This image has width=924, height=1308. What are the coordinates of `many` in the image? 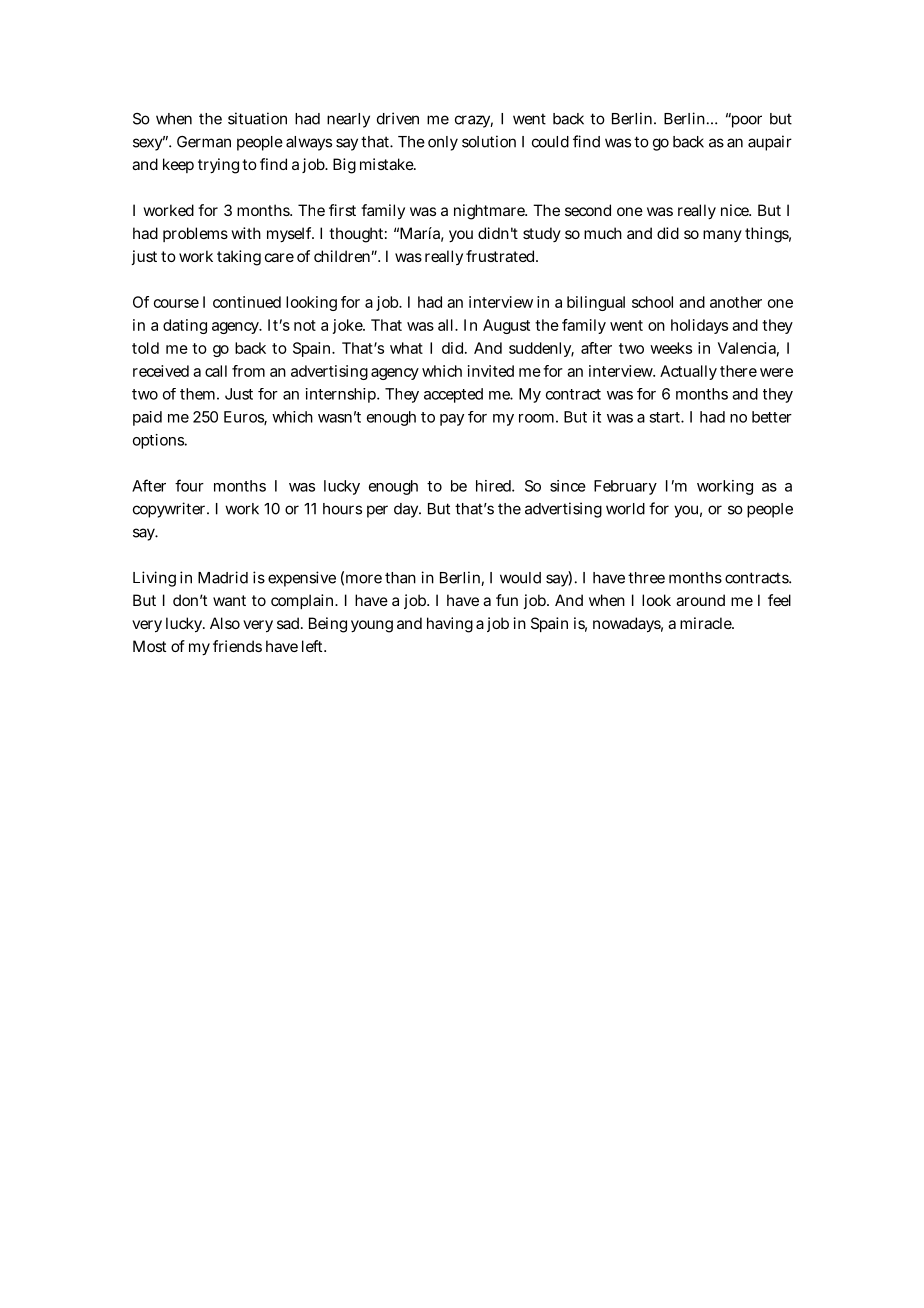 It's located at (722, 236).
